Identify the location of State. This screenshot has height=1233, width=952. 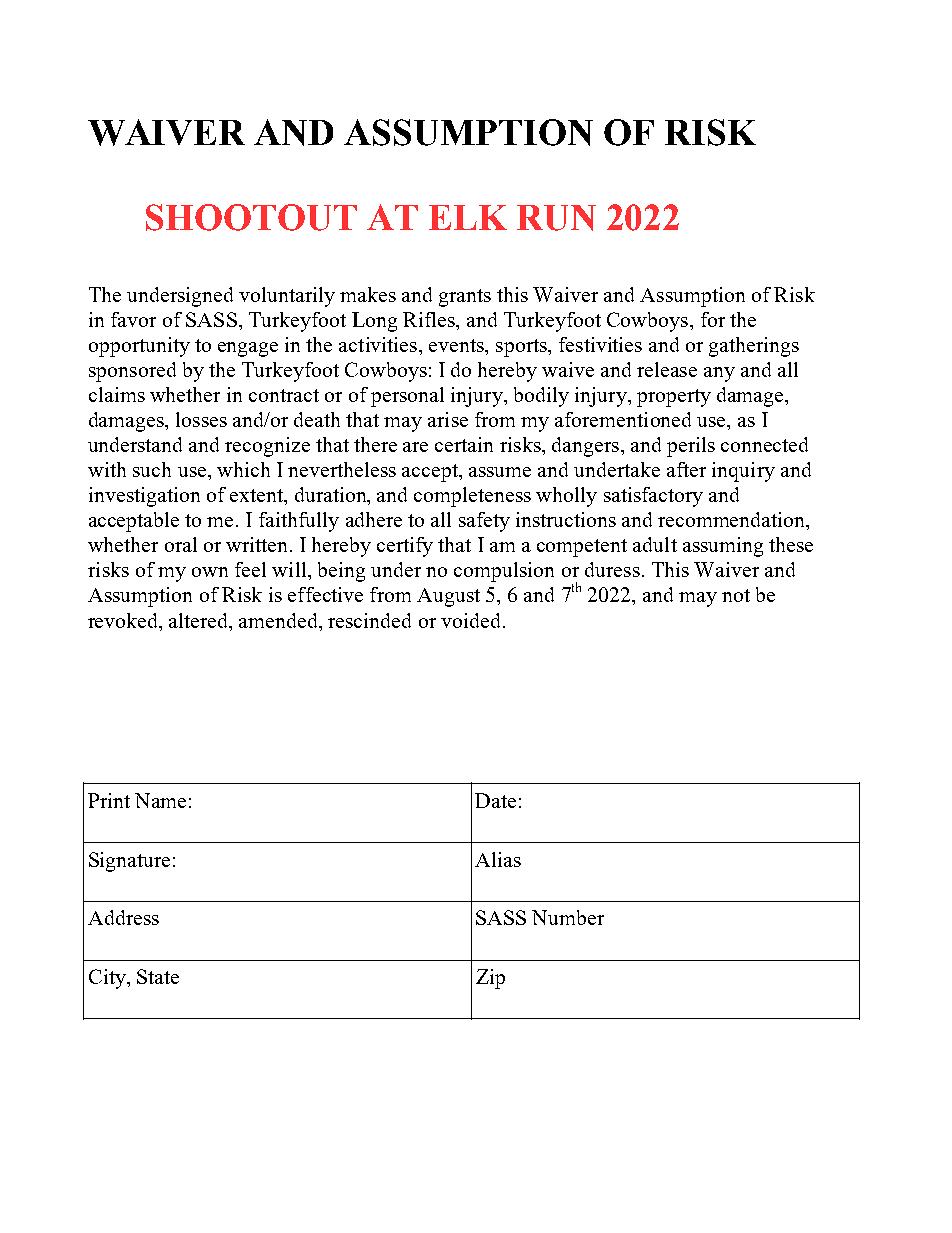
(158, 976).
